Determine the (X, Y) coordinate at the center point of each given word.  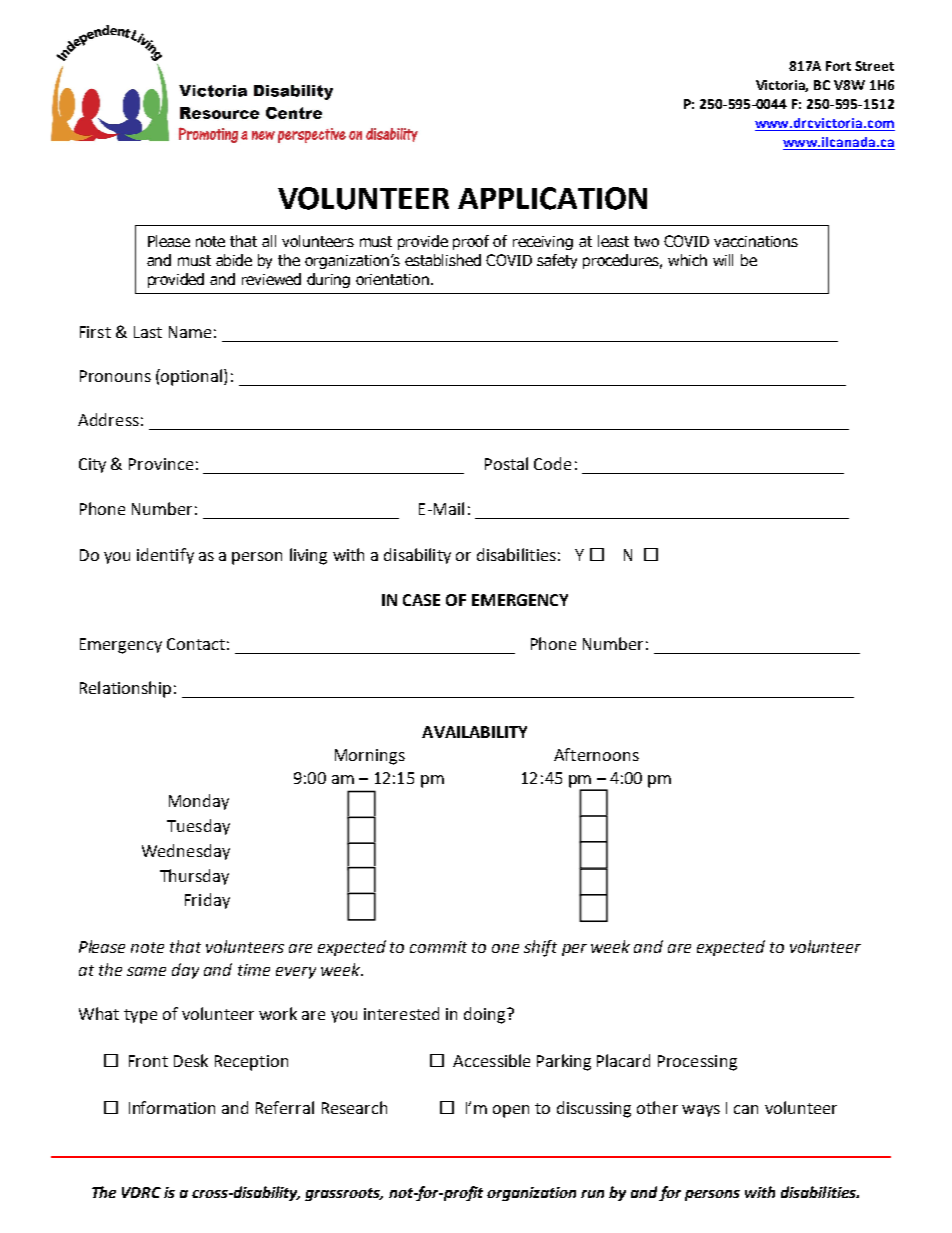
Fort (838, 66)
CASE (421, 600)
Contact (196, 644)
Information (172, 1107)
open (511, 1111)
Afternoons (596, 754)
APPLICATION (552, 198)
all (269, 241)
